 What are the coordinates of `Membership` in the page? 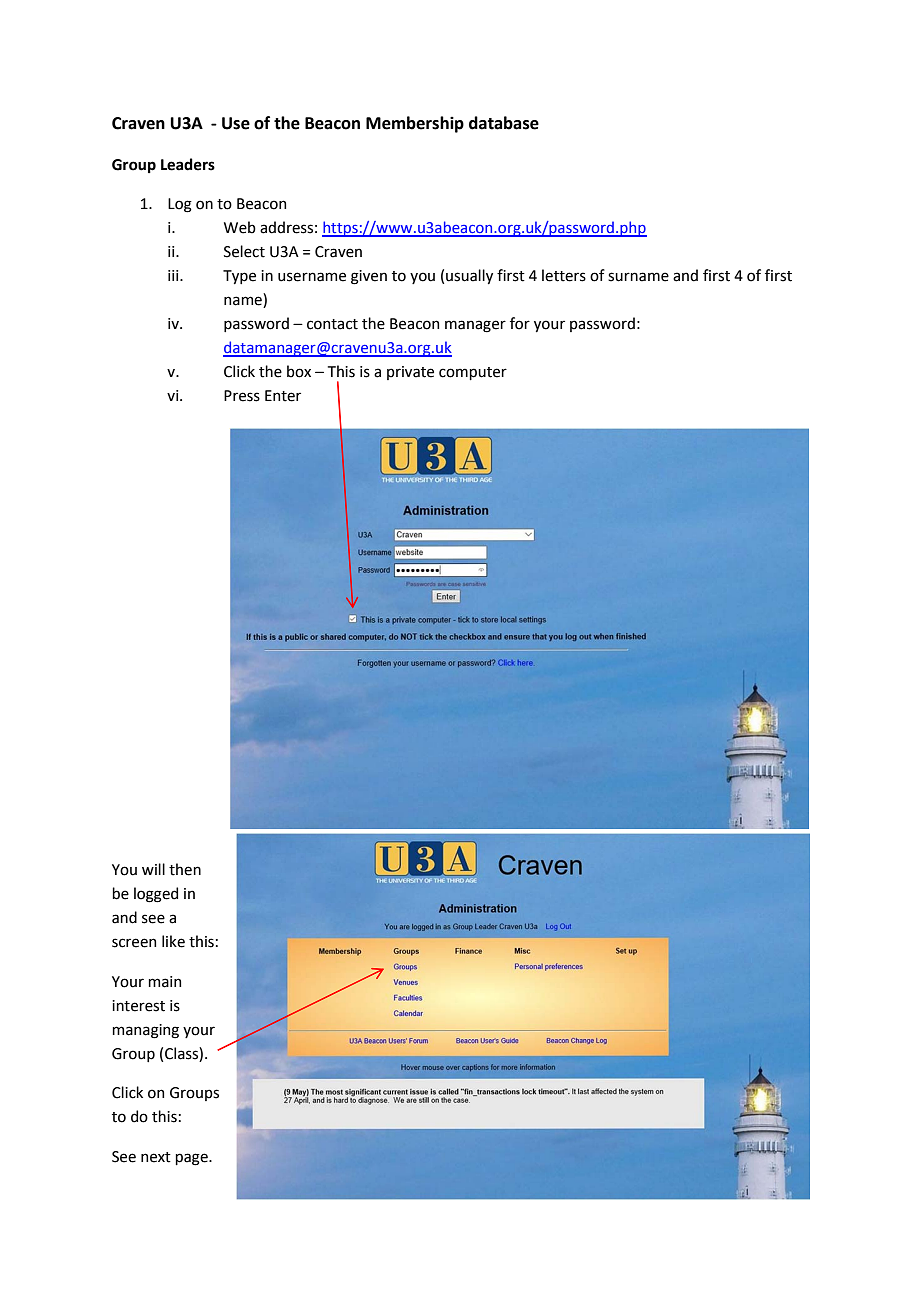 It's located at (415, 124).
